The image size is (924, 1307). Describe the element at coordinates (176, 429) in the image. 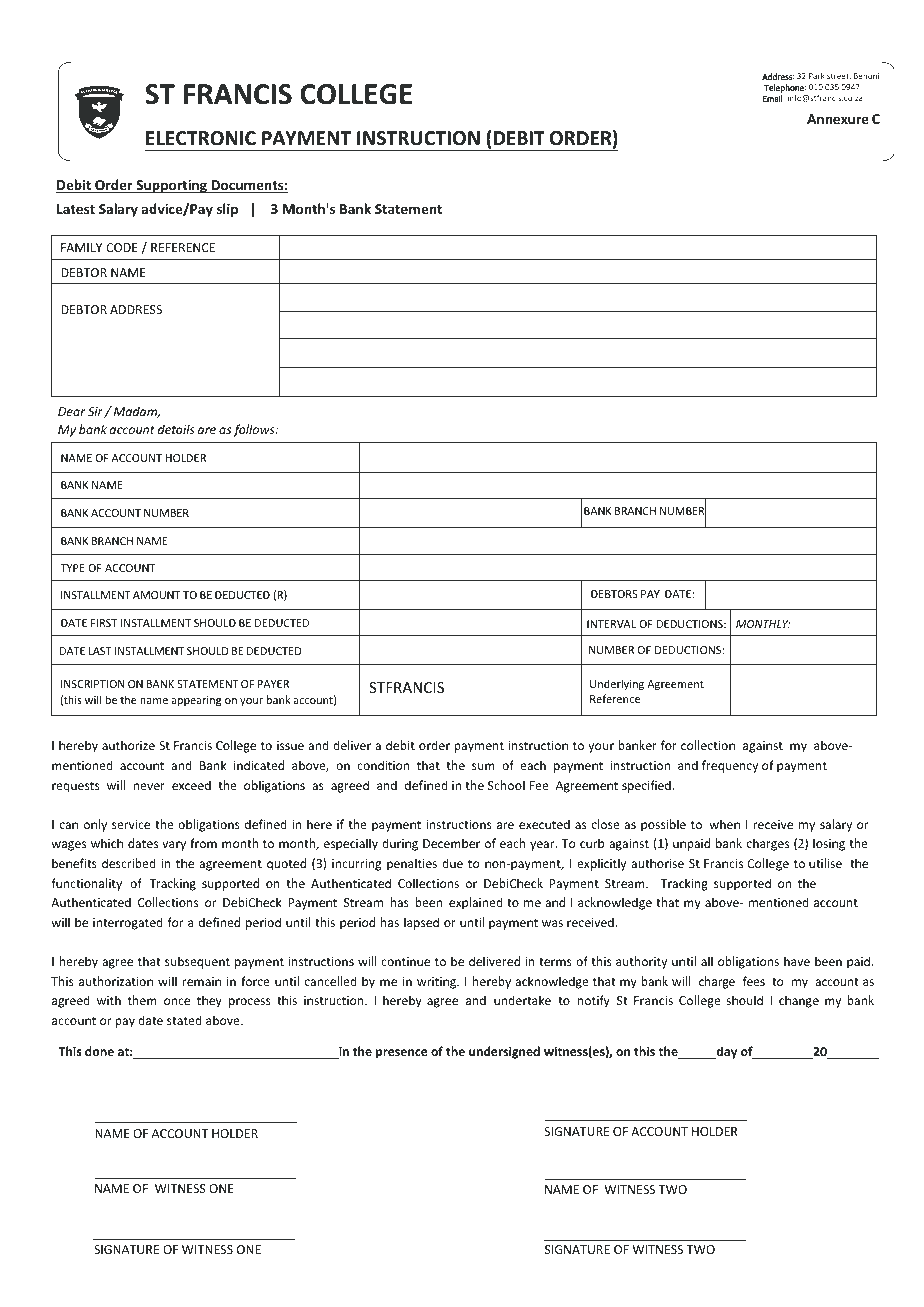

I see `details` at that location.
